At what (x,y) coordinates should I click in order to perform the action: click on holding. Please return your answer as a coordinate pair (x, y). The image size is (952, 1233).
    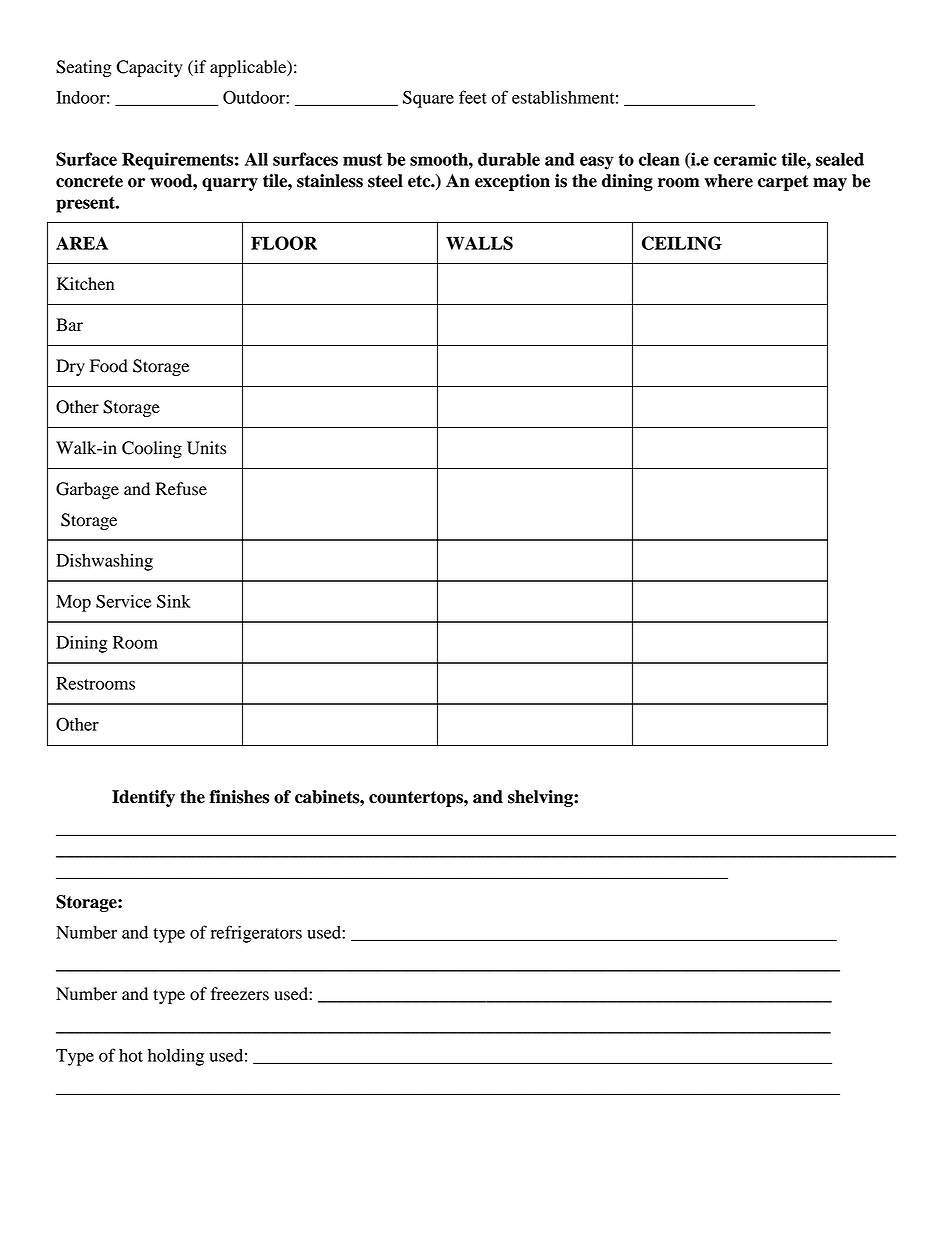
    Looking at the image, I should click on (176, 1057).
